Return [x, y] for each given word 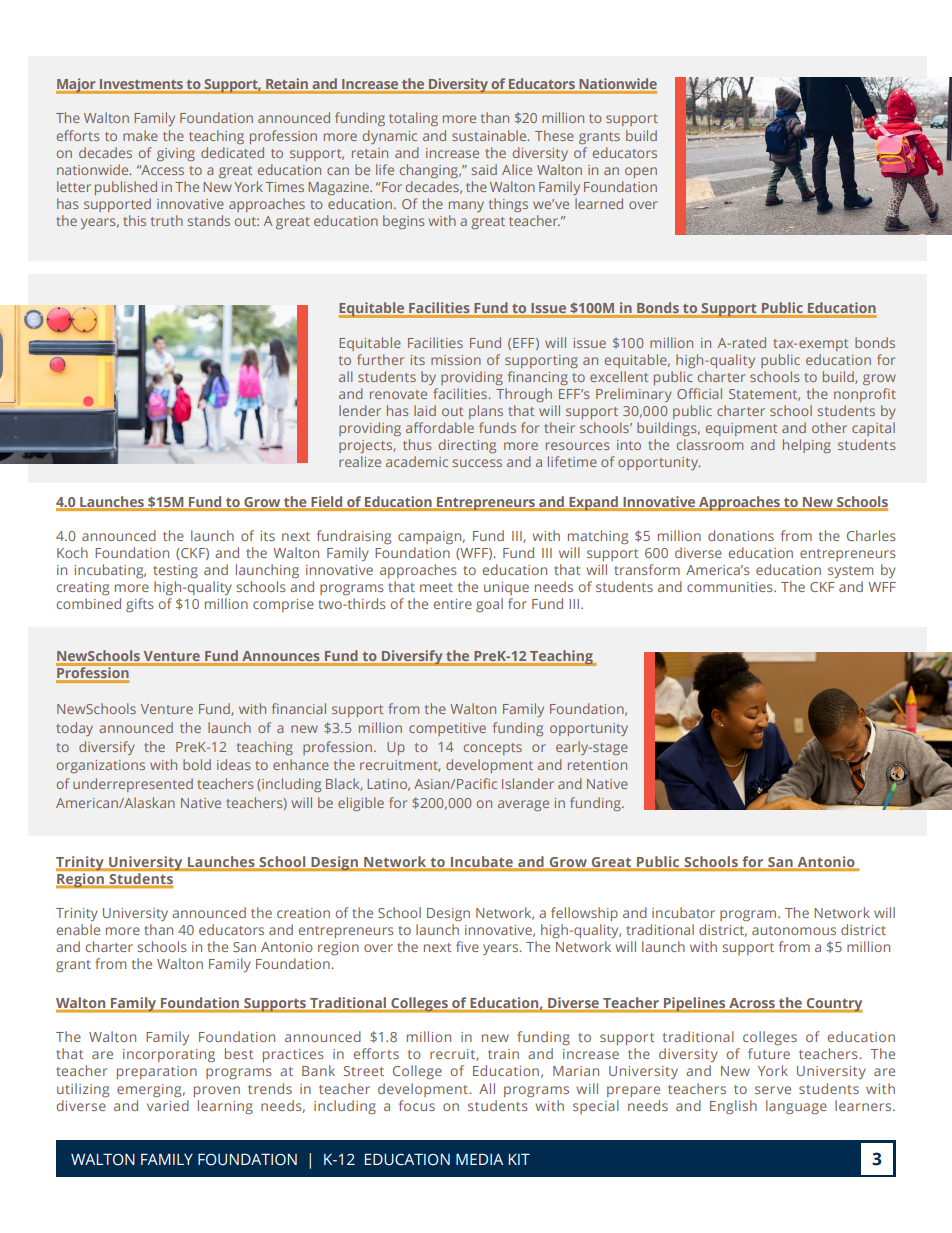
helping [807, 446]
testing [175, 571]
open [641, 172]
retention [597, 765]
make [140, 135]
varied [168, 1105]
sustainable [490, 135]
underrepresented [133, 785]
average [523, 805]
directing [467, 446]
